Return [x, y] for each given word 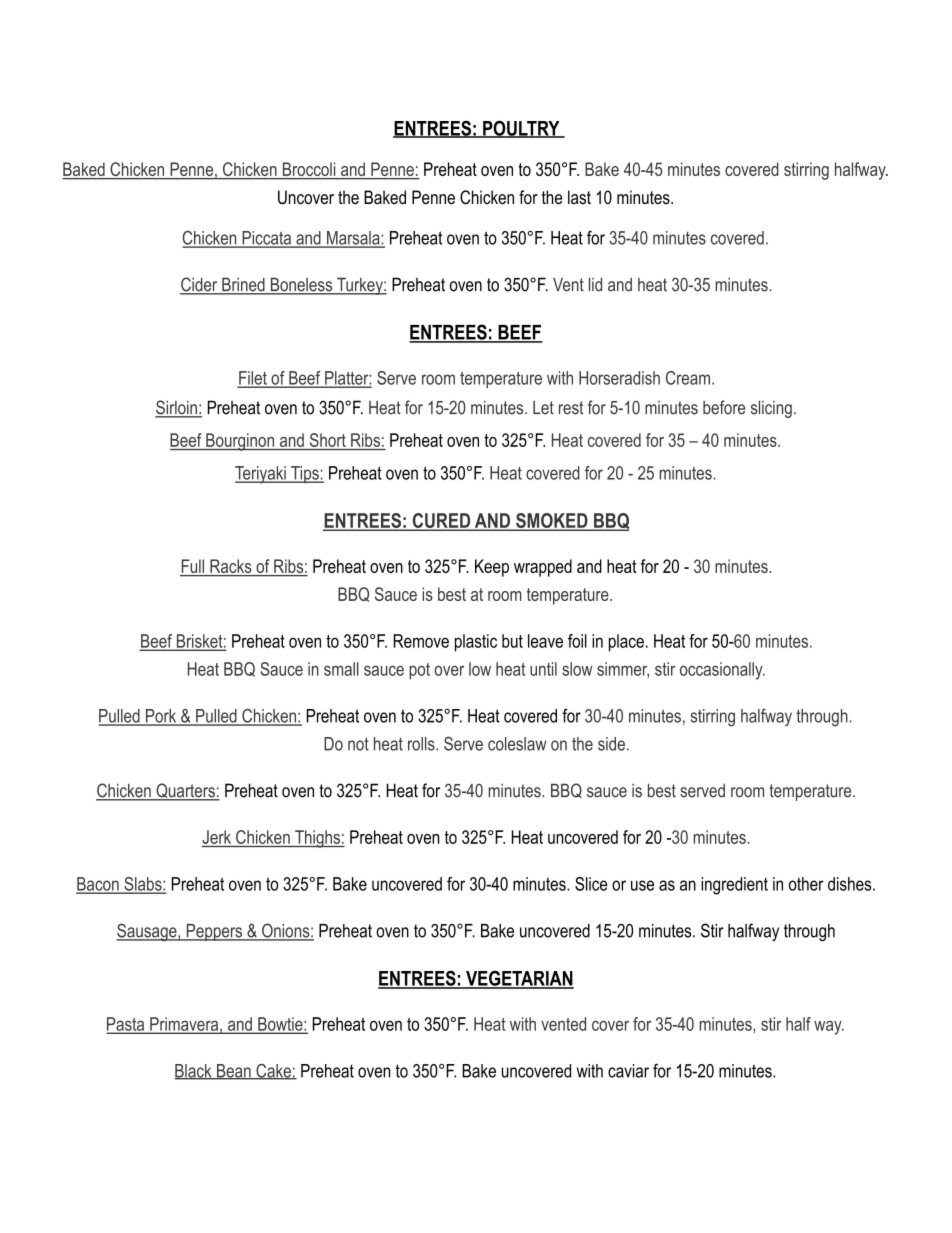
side [611, 744]
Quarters [185, 792]
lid [595, 284]
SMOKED [552, 521]
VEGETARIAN [519, 979]
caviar [628, 1071]
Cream [689, 378]
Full [193, 567]
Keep [492, 568]
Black [194, 1072]
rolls [422, 744]
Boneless [301, 285]
